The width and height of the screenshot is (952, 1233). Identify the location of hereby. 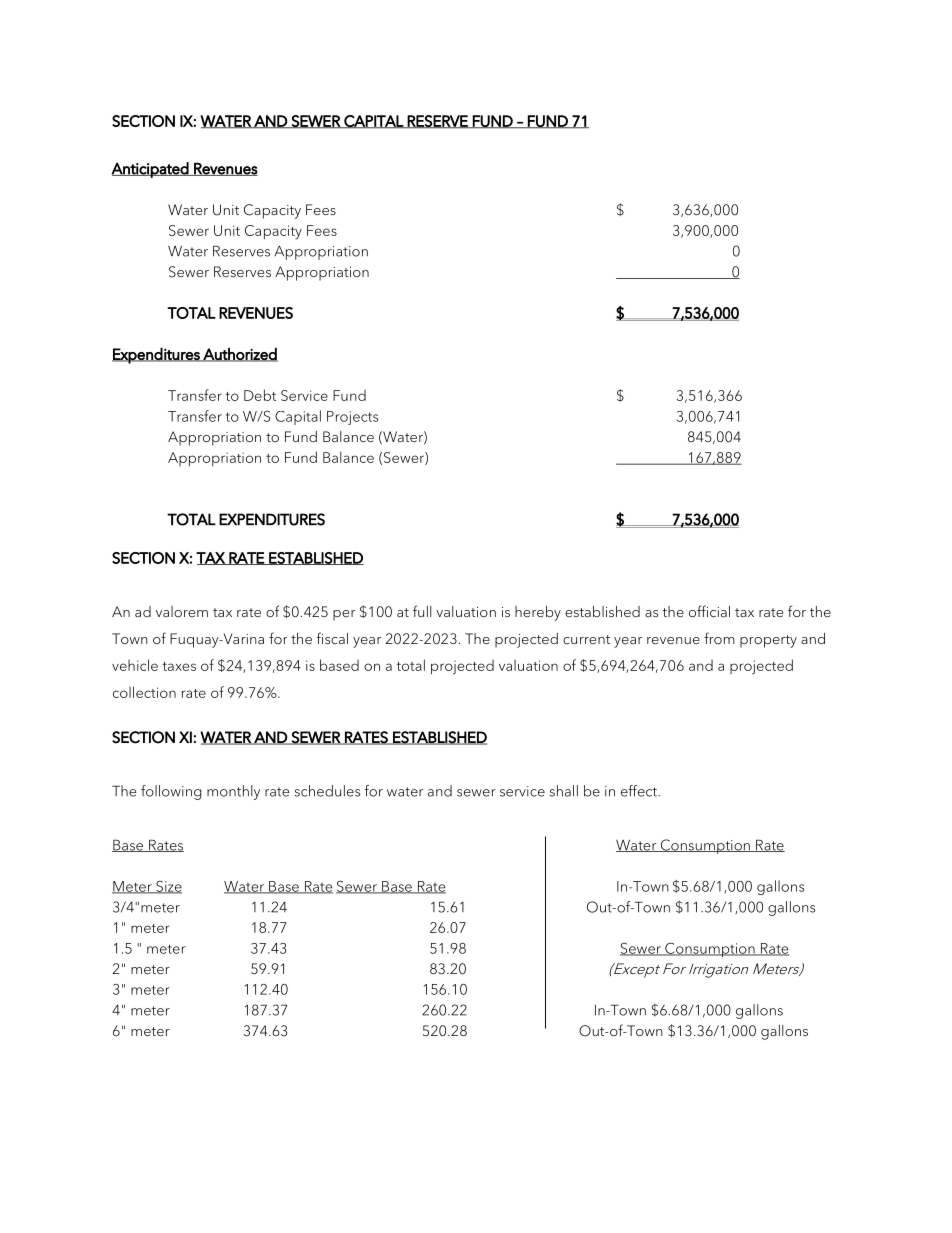
(538, 613).
